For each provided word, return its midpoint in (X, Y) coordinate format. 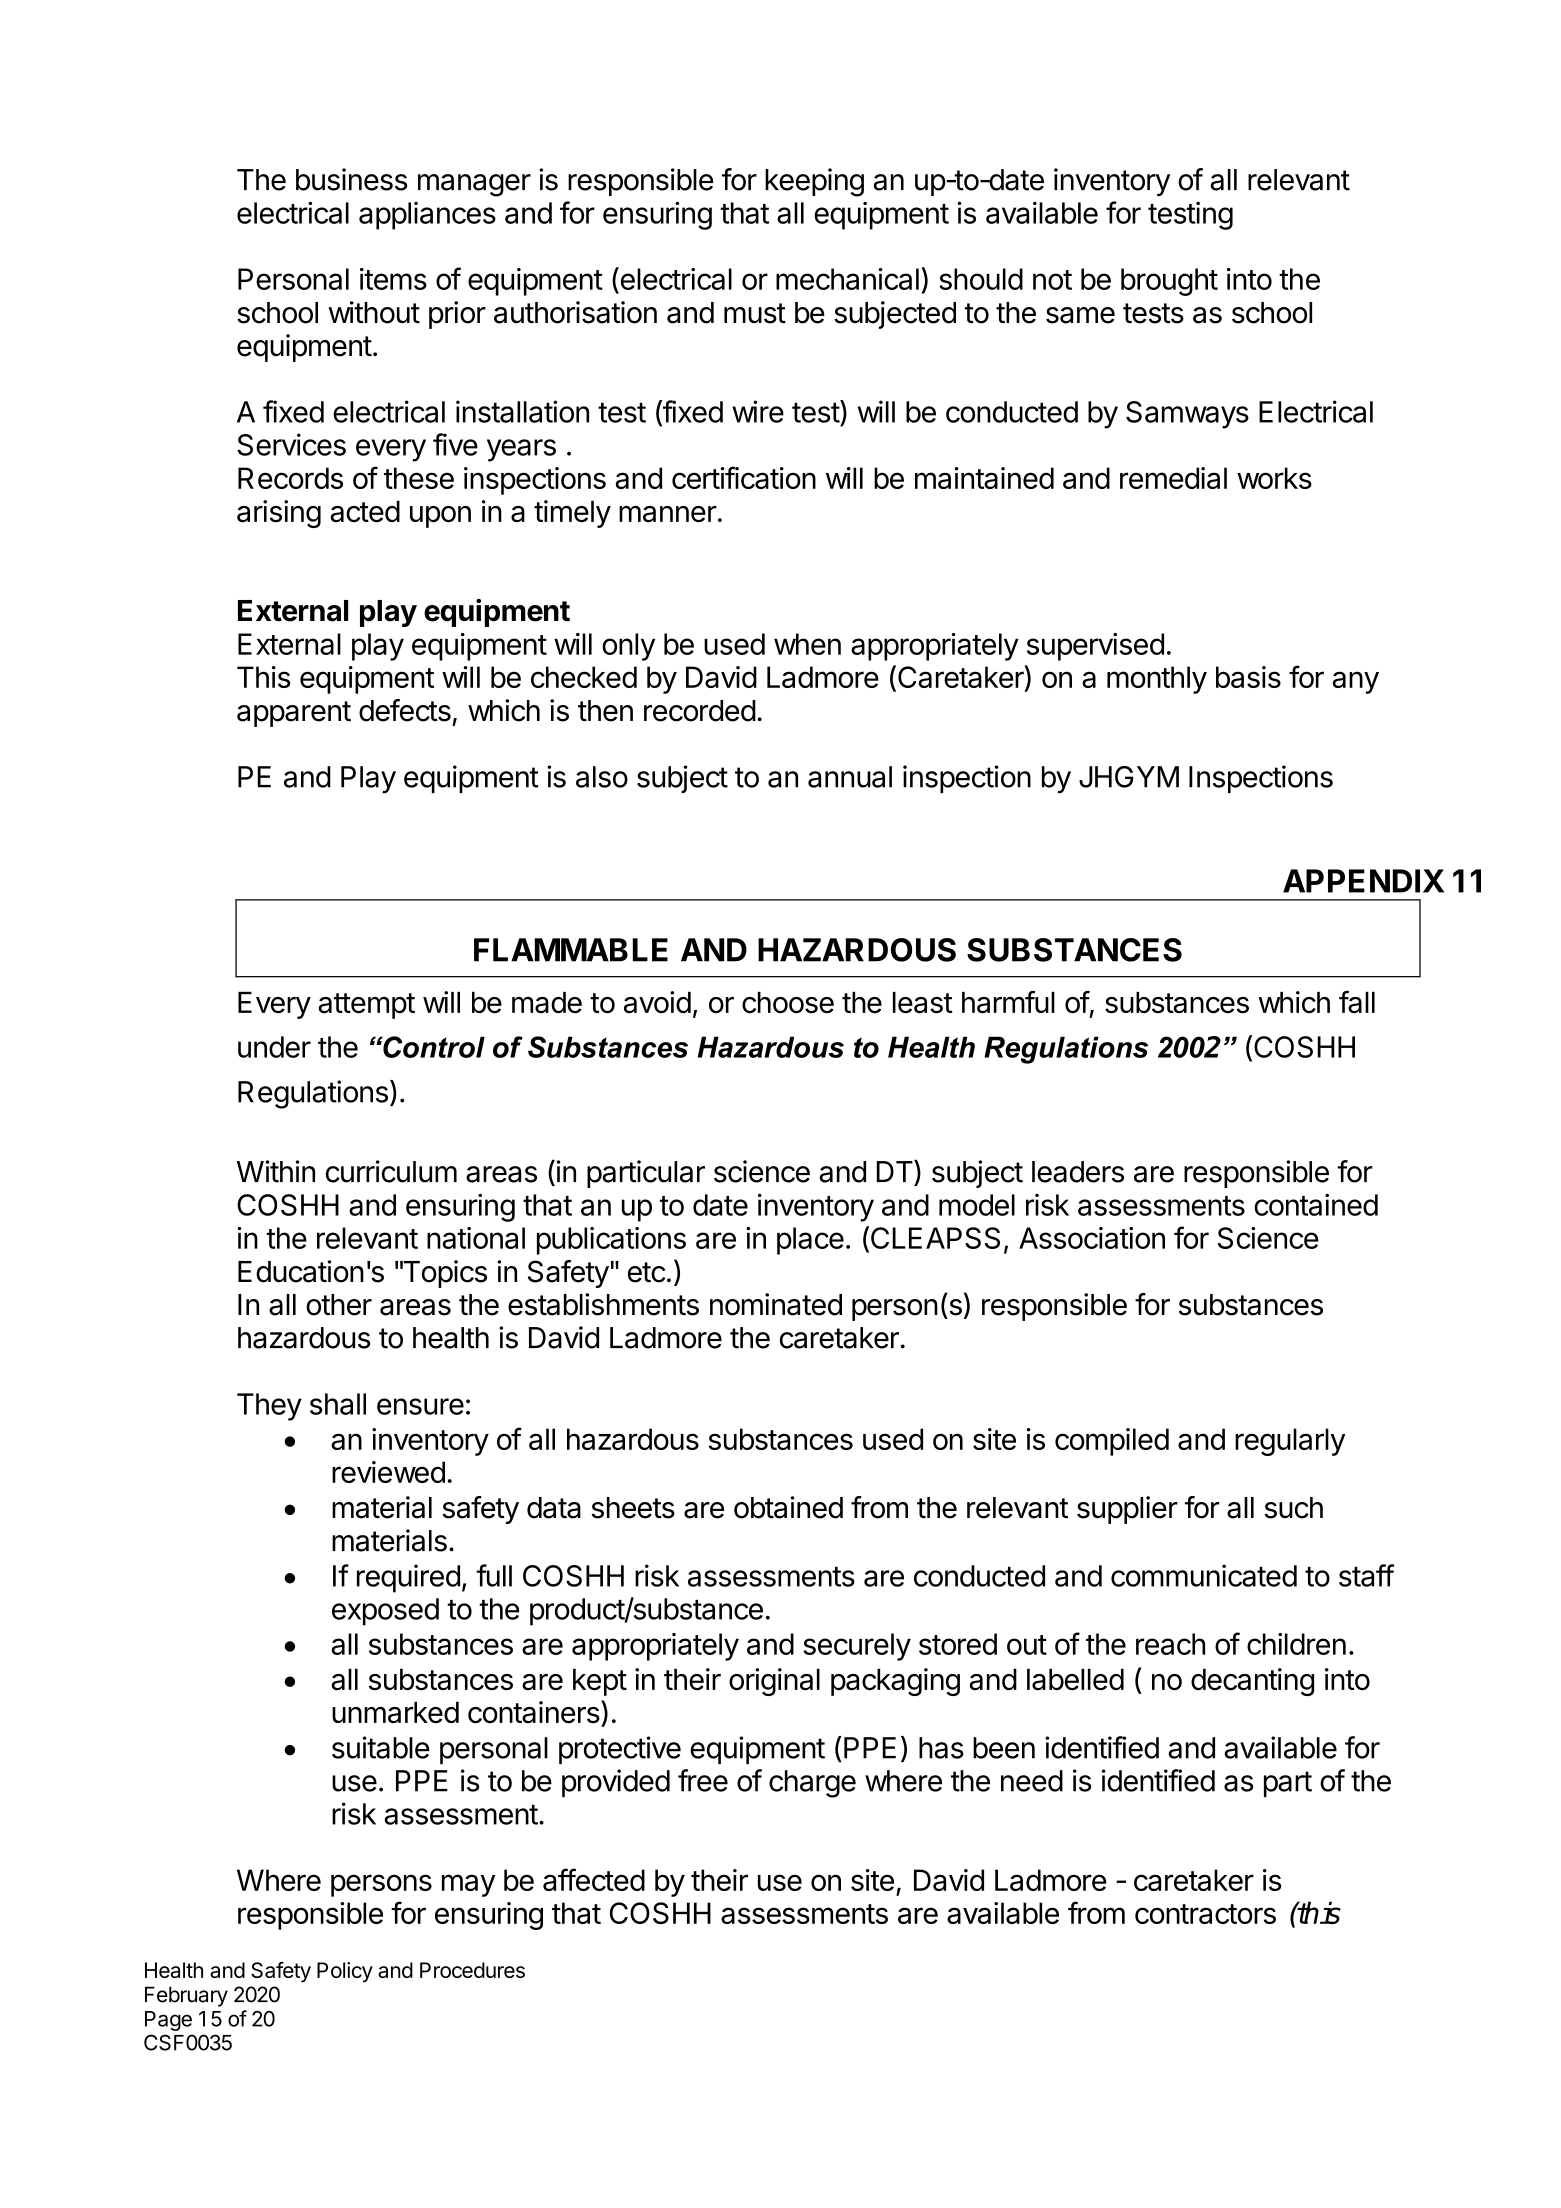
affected (594, 1879)
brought (1169, 282)
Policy (345, 1972)
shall (338, 1404)
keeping (814, 182)
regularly (1290, 1442)
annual (850, 777)
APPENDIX (1363, 881)
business (351, 179)
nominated (776, 1304)
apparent (294, 714)
